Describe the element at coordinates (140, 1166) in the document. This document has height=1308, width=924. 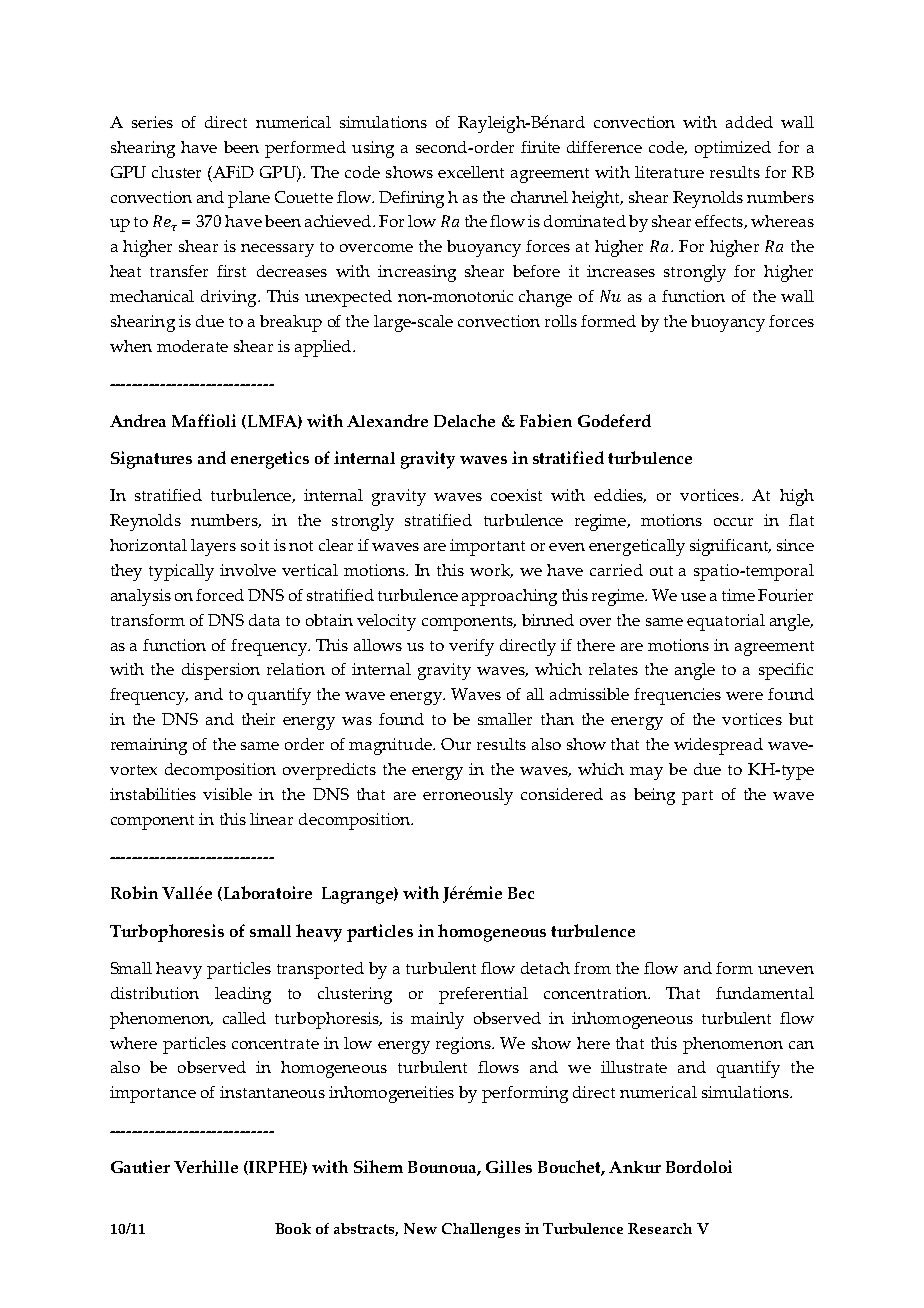
I see `Gautier` at that location.
